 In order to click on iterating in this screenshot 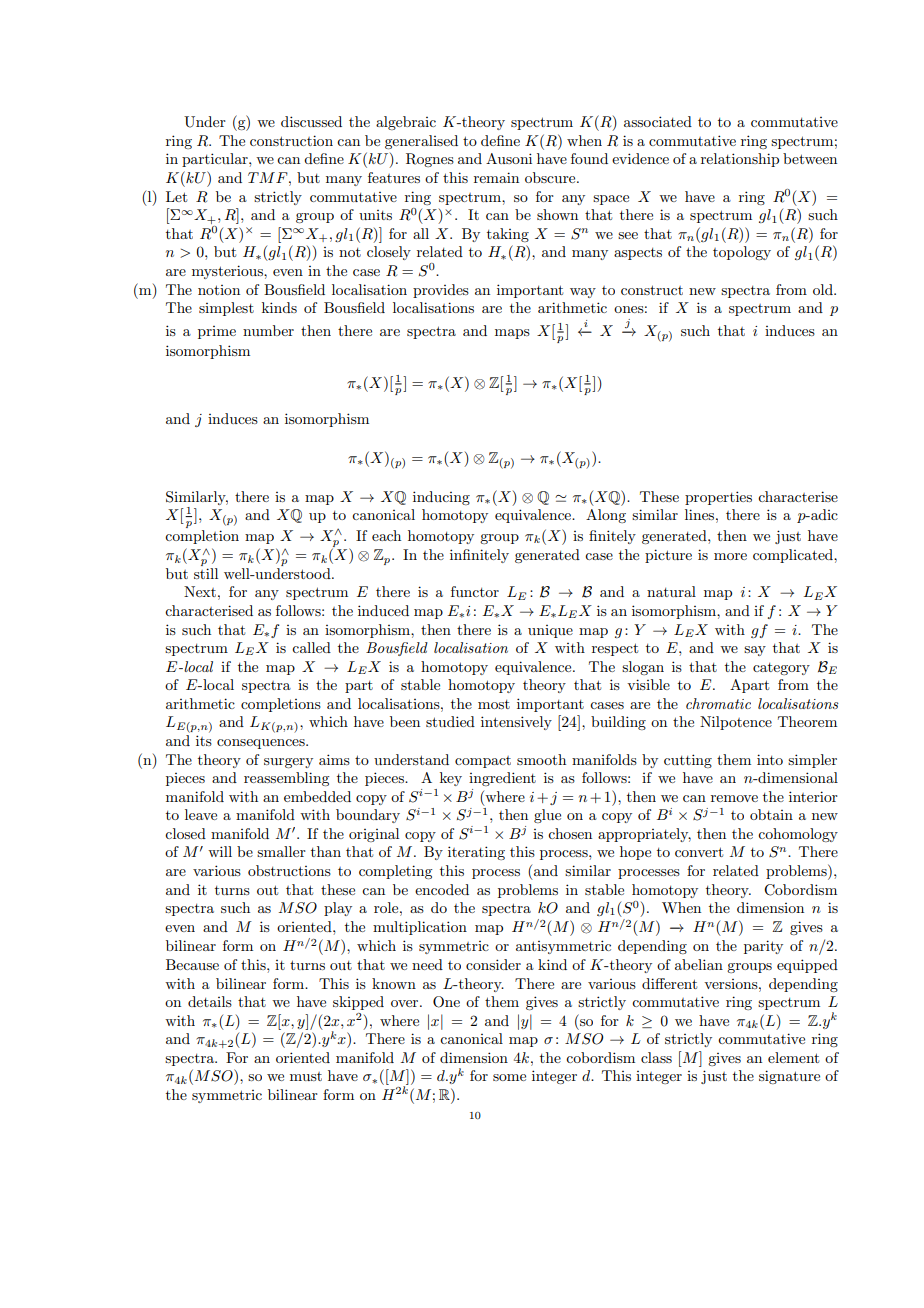, I will do `click(476, 853)`.
